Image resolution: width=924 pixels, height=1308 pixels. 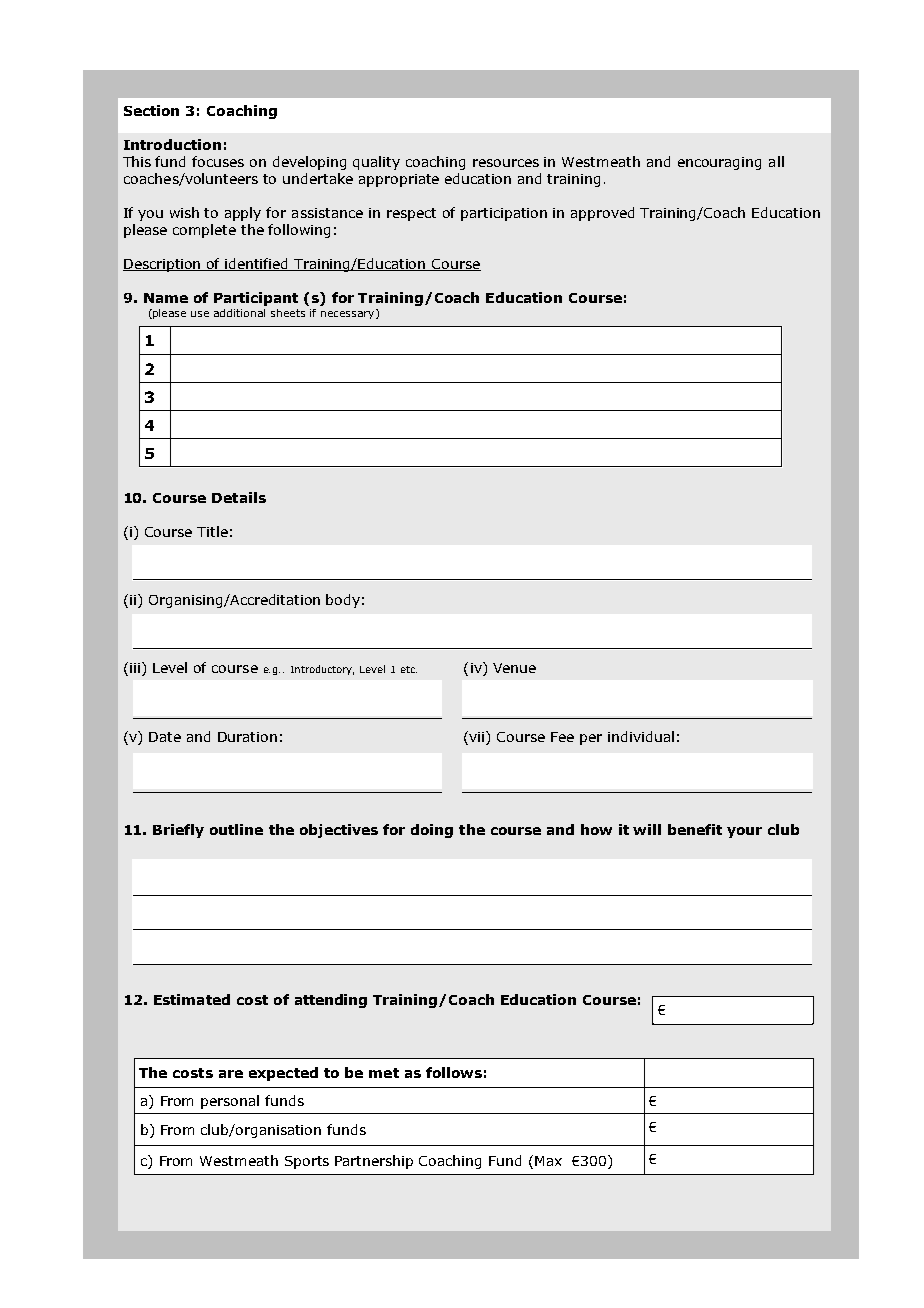 I want to click on necessary, so click(x=349, y=314).
